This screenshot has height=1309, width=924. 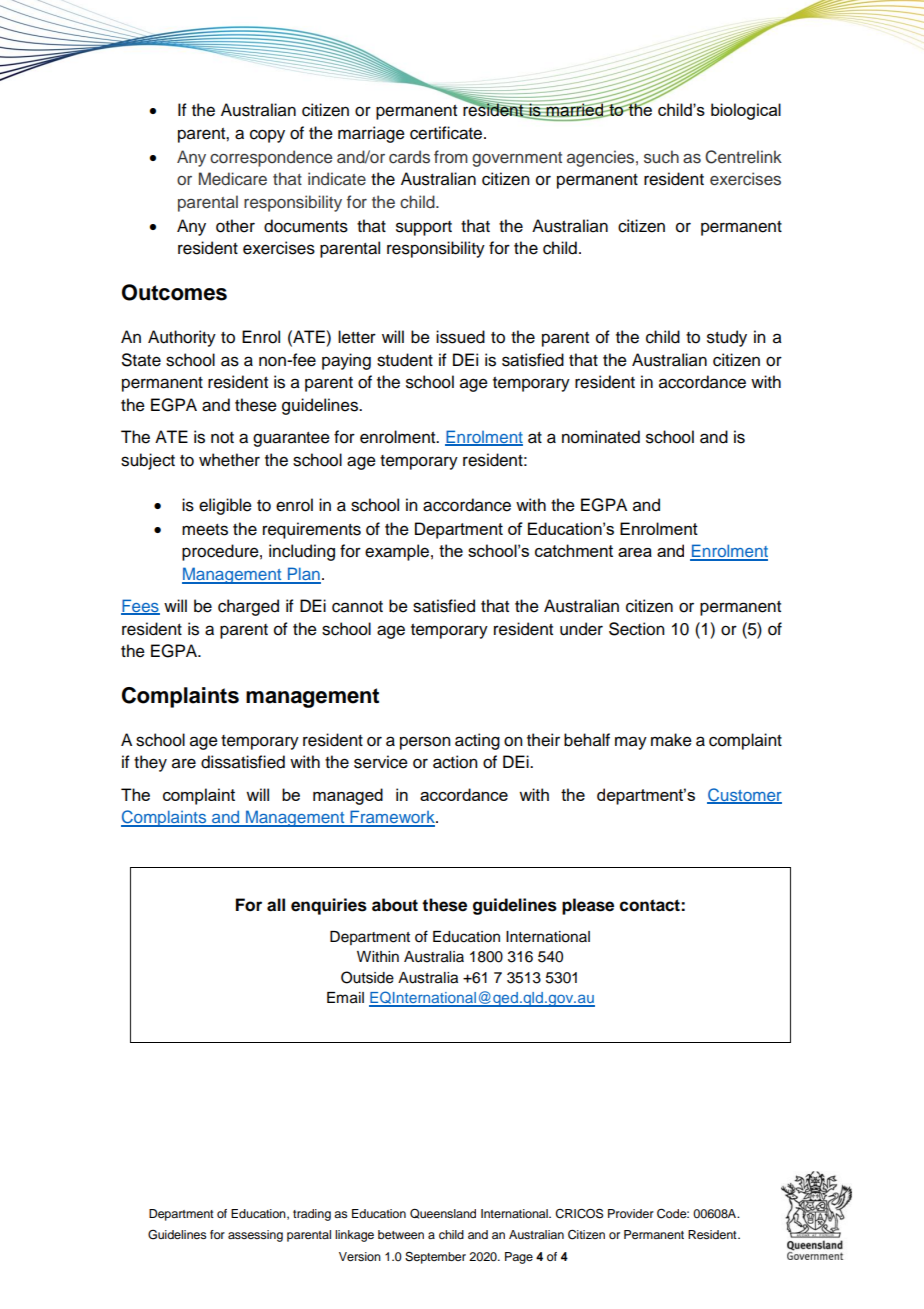 What do you see at coordinates (451, 156) in the screenshot?
I see `from` at bounding box center [451, 156].
